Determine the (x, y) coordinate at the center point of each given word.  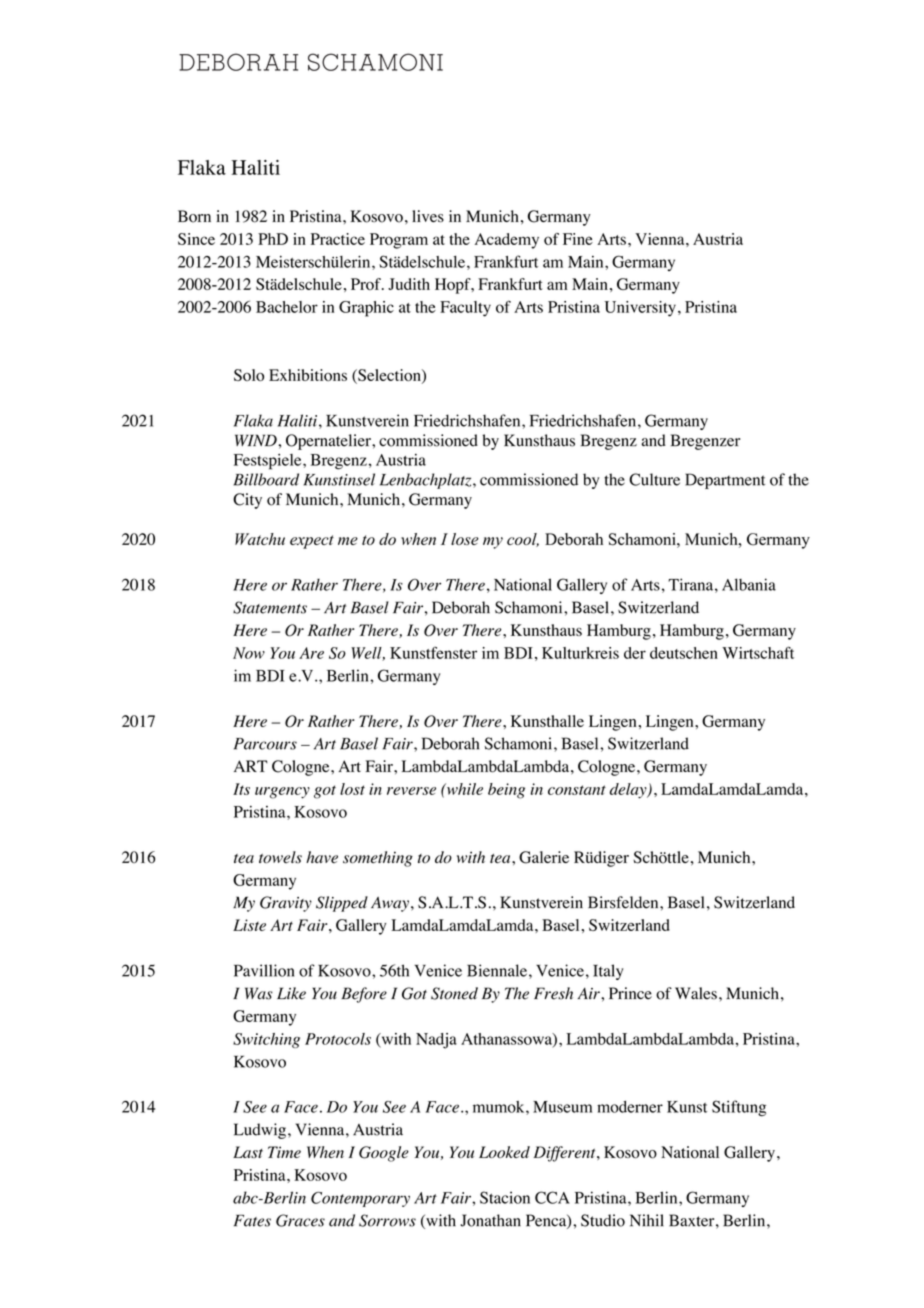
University (640, 309)
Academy (507, 241)
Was (259, 993)
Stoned (454, 993)
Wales (696, 993)
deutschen (684, 653)
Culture (654, 479)
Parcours (265, 744)
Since (196, 239)
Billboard (266, 479)
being (506, 791)
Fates (252, 1220)
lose (465, 539)
